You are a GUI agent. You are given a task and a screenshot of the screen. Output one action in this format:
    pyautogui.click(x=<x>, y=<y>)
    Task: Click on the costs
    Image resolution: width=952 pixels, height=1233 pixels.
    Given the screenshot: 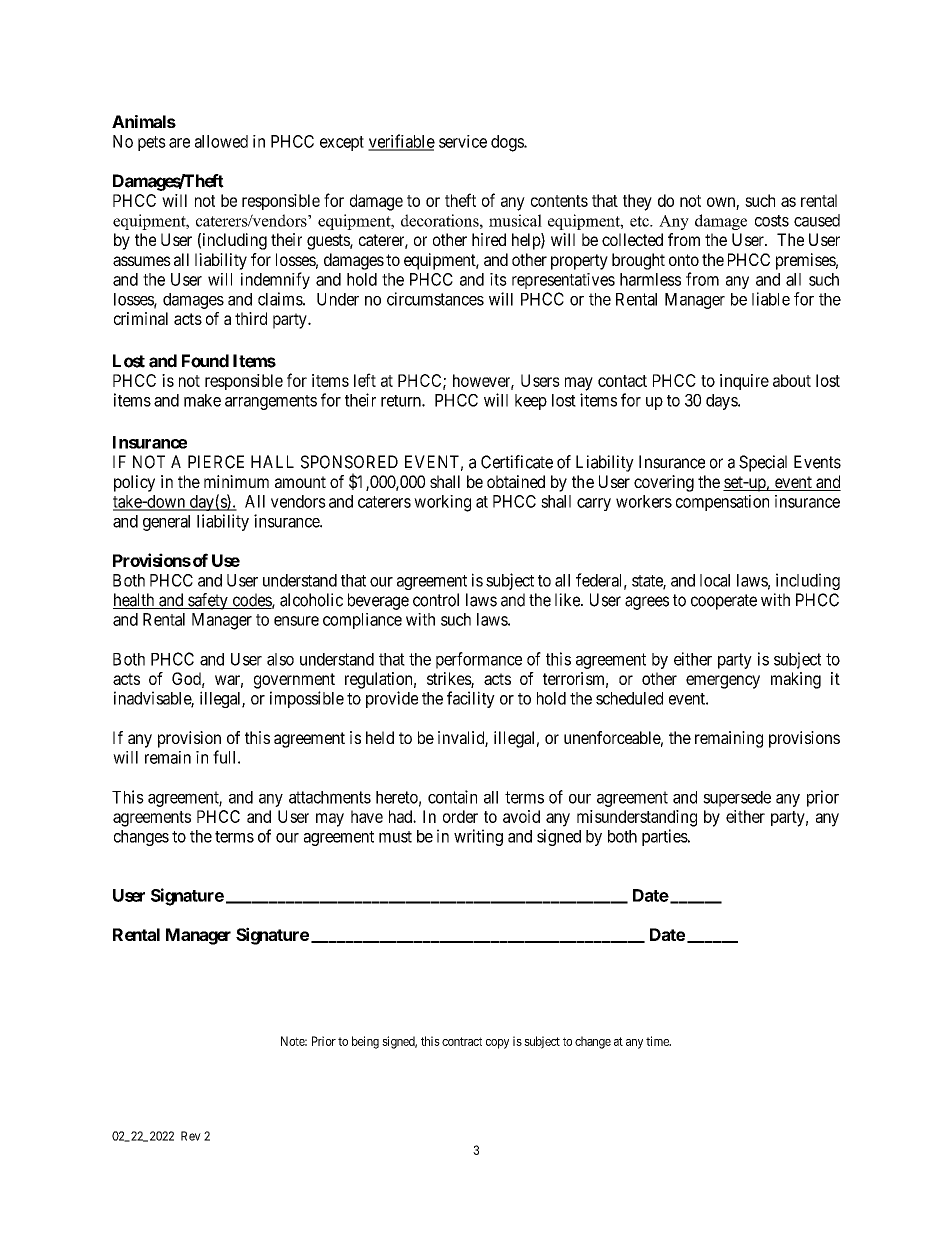 What is the action you would take?
    pyautogui.click(x=772, y=221)
